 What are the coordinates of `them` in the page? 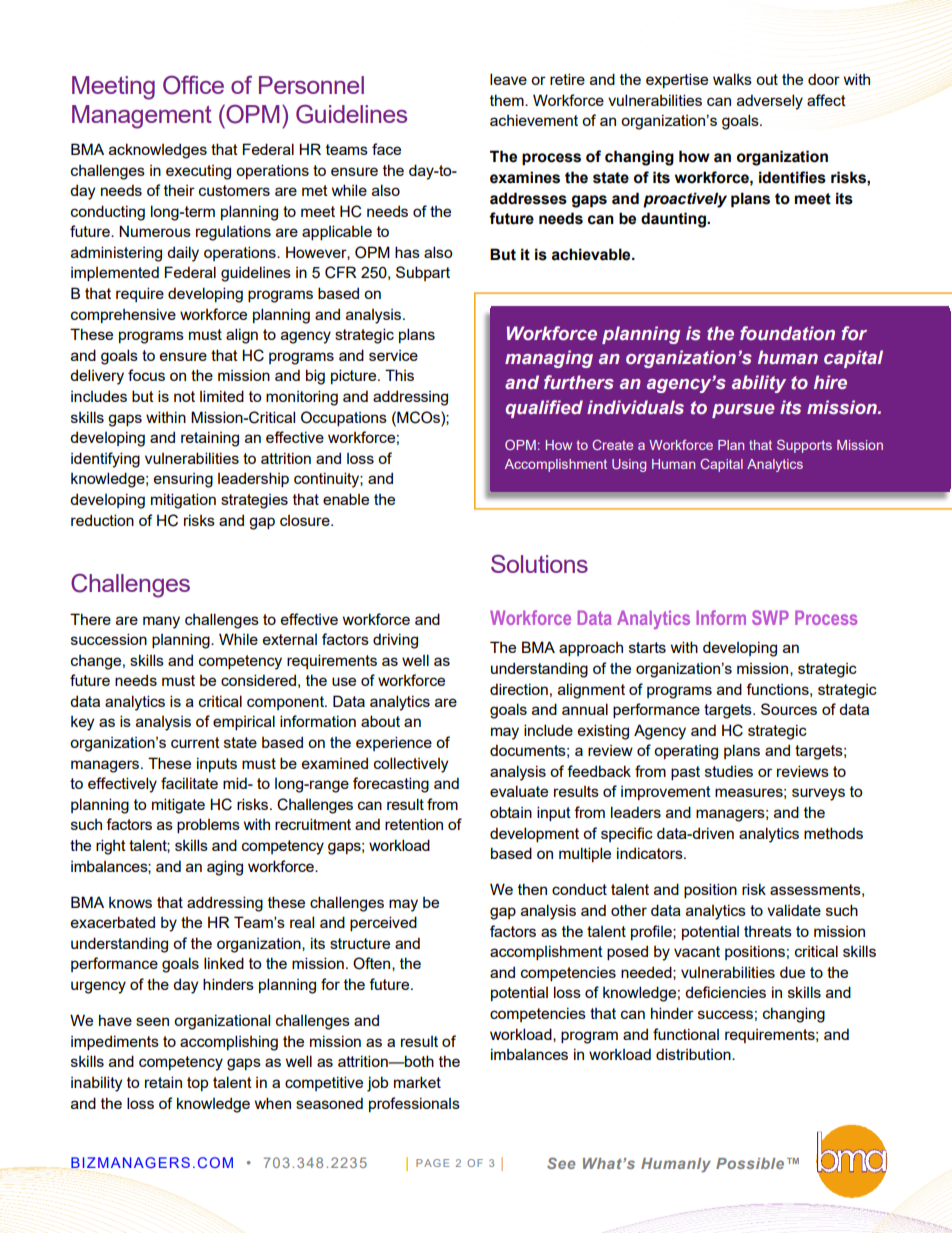 It's located at (508, 100).
